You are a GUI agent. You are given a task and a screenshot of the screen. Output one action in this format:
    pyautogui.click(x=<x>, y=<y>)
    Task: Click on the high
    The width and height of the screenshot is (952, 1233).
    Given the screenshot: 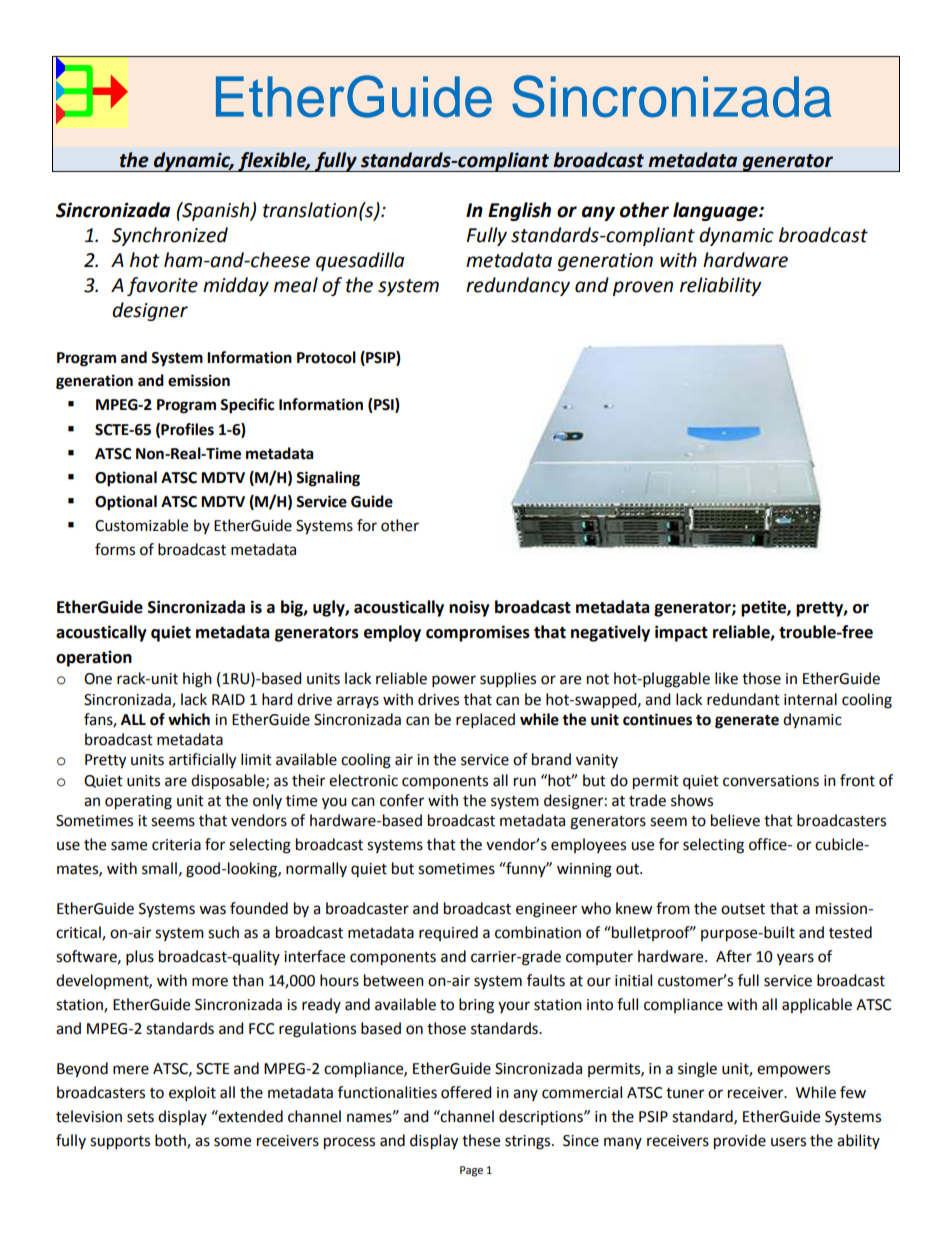 What is the action you would take?
    pyautogui.click(x=197, y=680)
